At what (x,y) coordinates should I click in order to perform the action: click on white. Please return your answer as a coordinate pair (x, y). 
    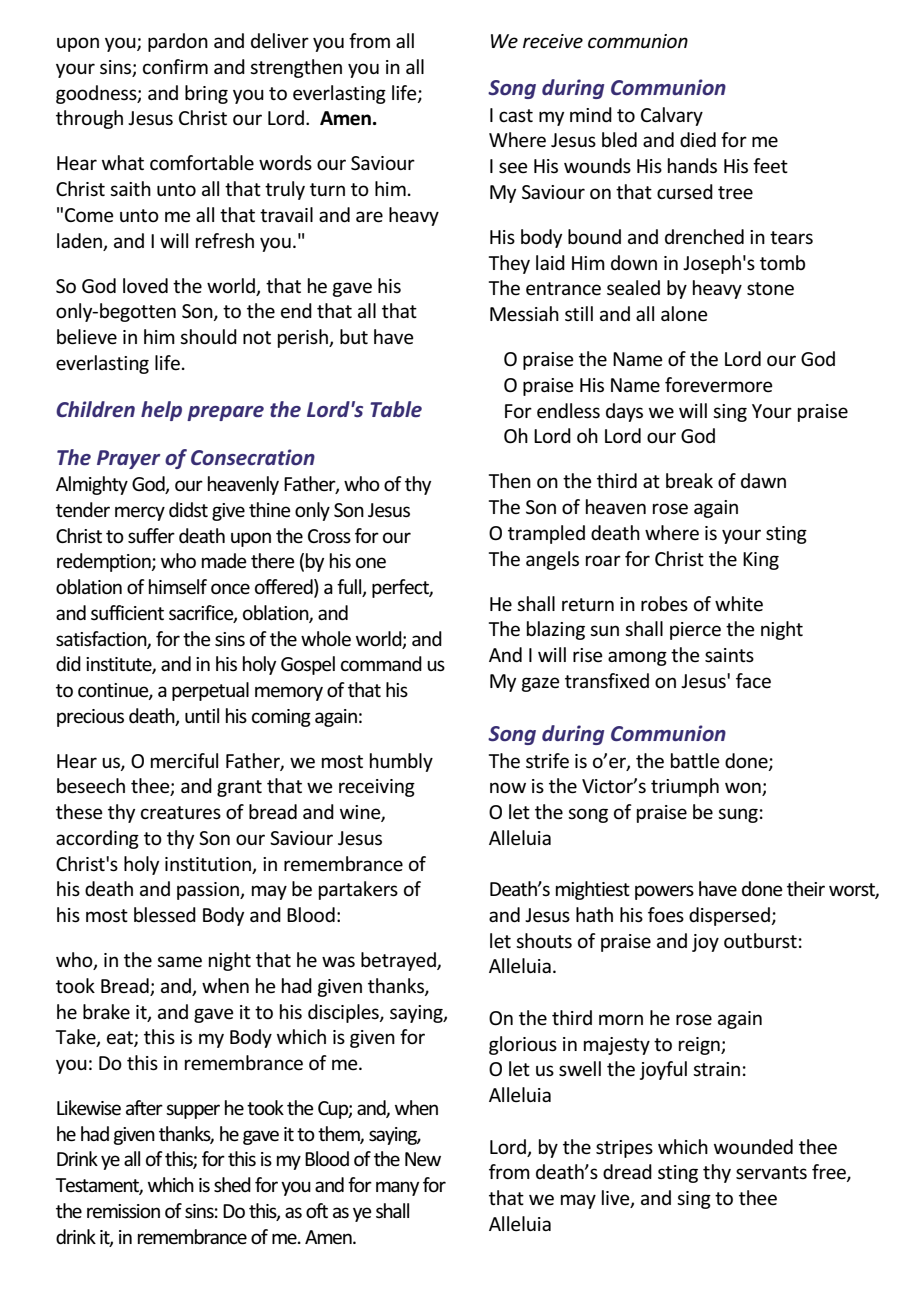
    Looking at the image, I should click on (739, 604).
